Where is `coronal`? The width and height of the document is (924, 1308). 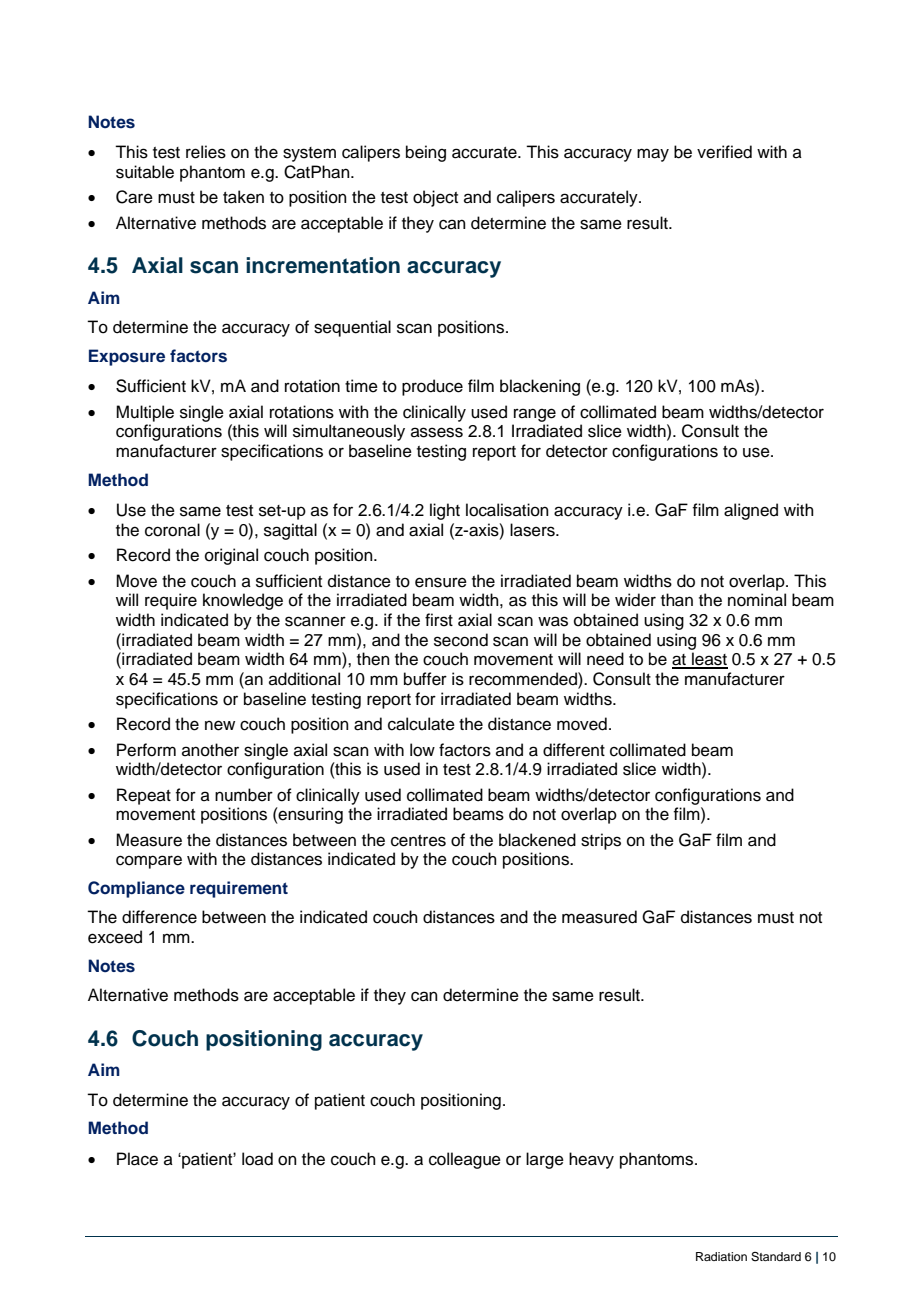 coronal is located at coordinates (172, 530).
